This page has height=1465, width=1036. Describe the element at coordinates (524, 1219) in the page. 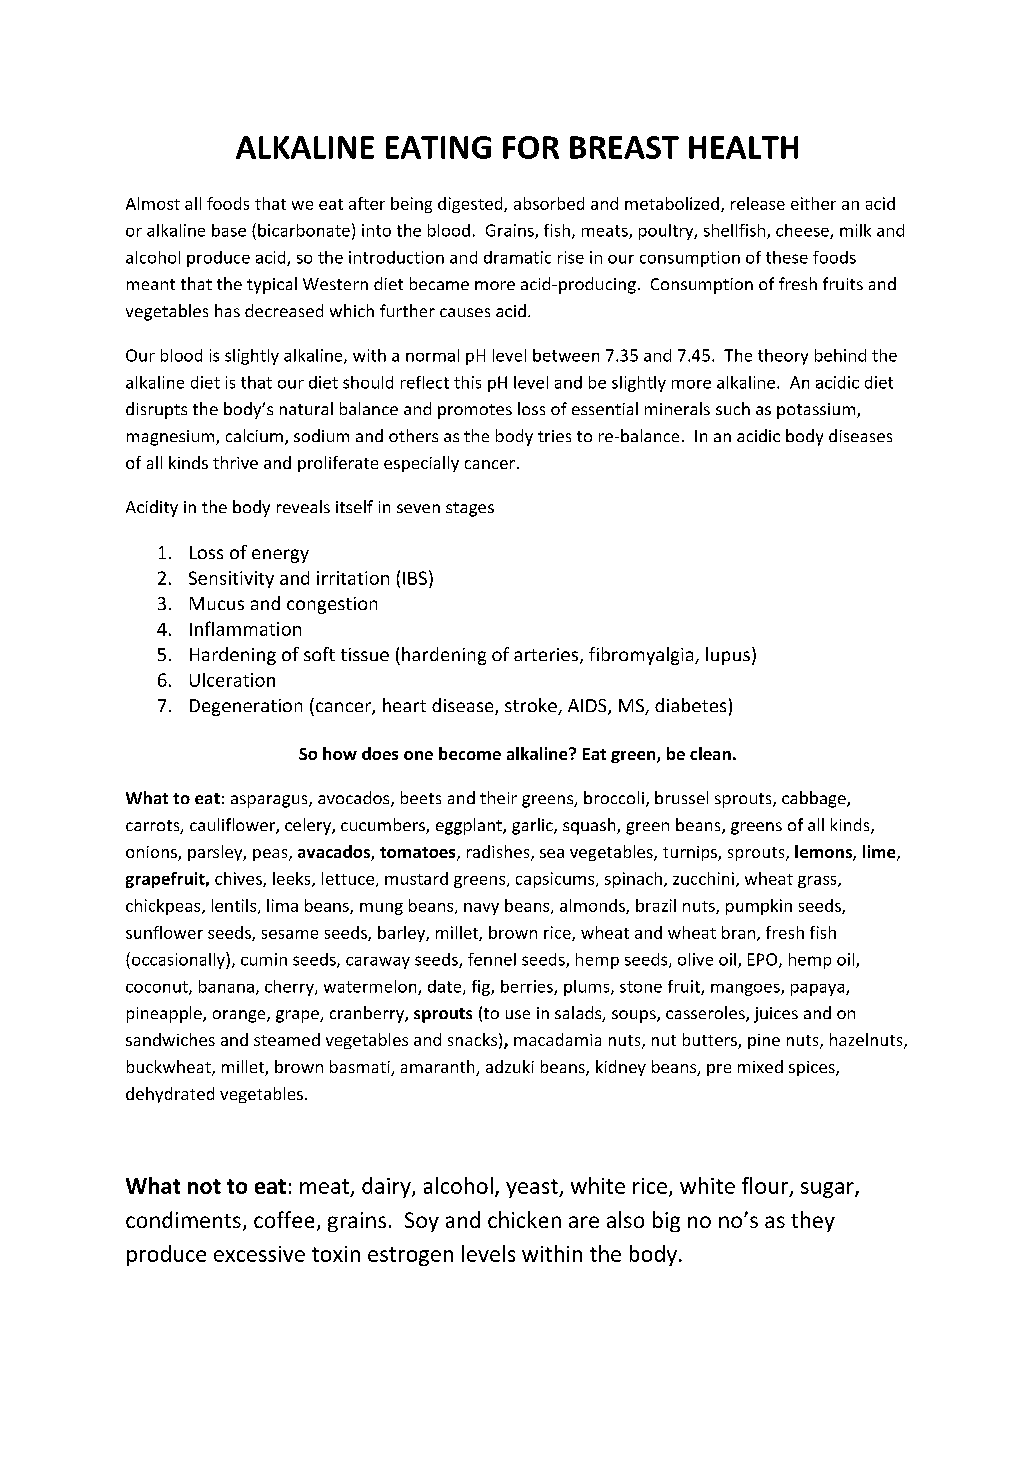

I see `chicken` at that location.
